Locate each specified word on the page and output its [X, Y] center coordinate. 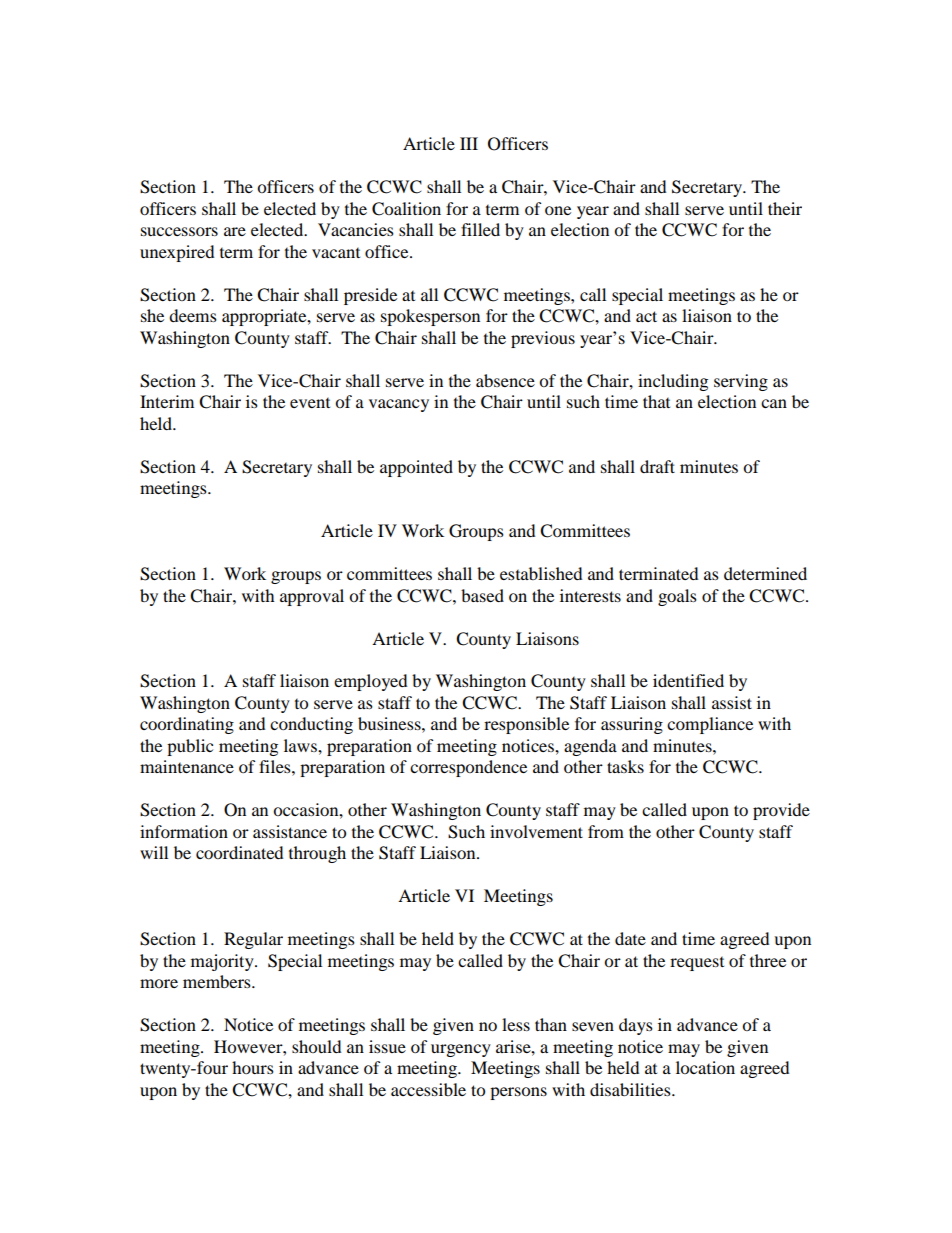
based [482, 595]
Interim [167, 401]
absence [505, 380]
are [235, 231]
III [469, 143]
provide [781, 811]
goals [677, 597]
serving [741, 382]
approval [312, 597]
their [785, 208]
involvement [536, 831]
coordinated [239, 852]
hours [253, 1067]
